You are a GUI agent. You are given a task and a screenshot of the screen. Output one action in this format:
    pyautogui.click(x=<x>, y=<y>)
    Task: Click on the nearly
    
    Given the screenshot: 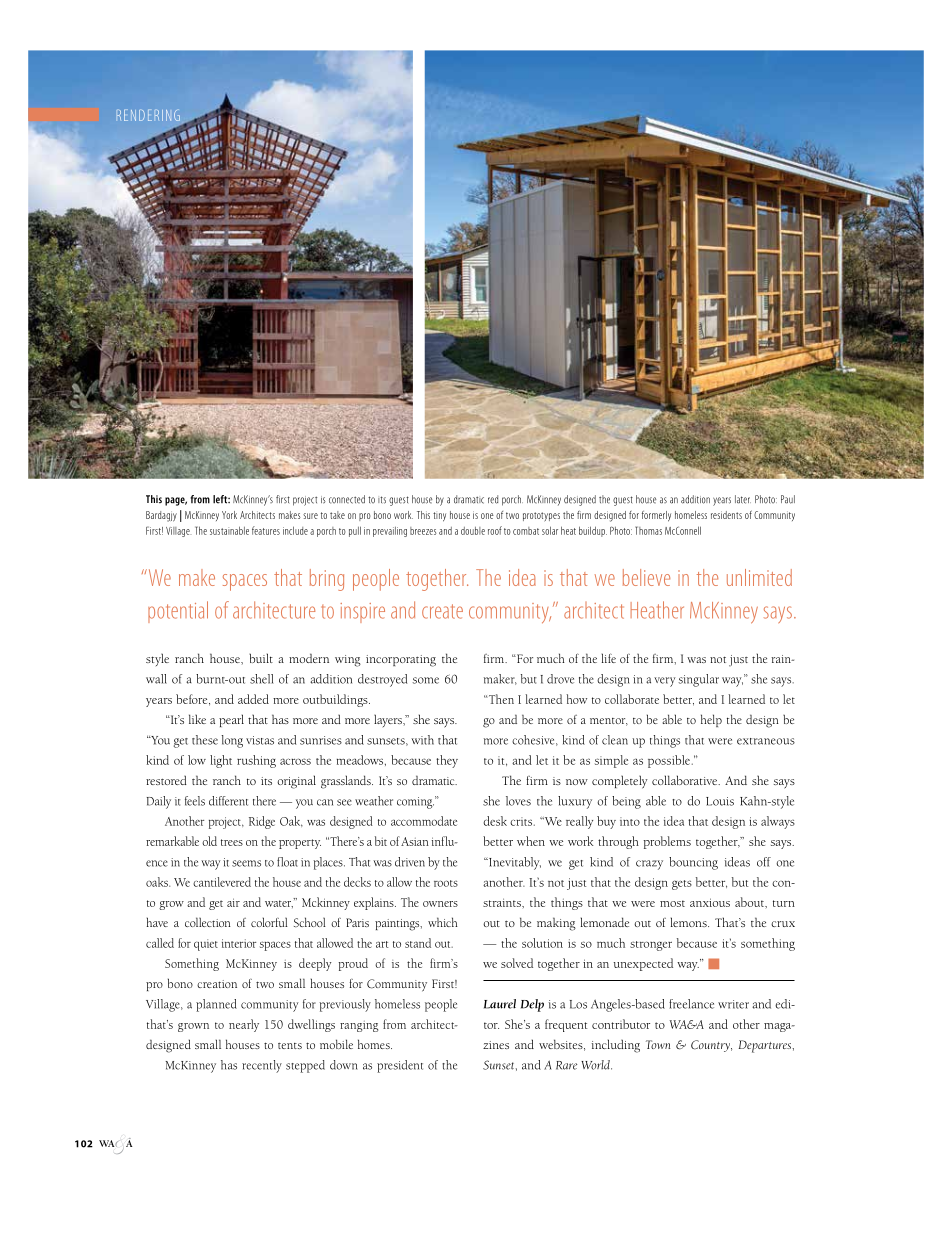 What is the action you would take?
    pyautogui.click(x=244, y=1025)
